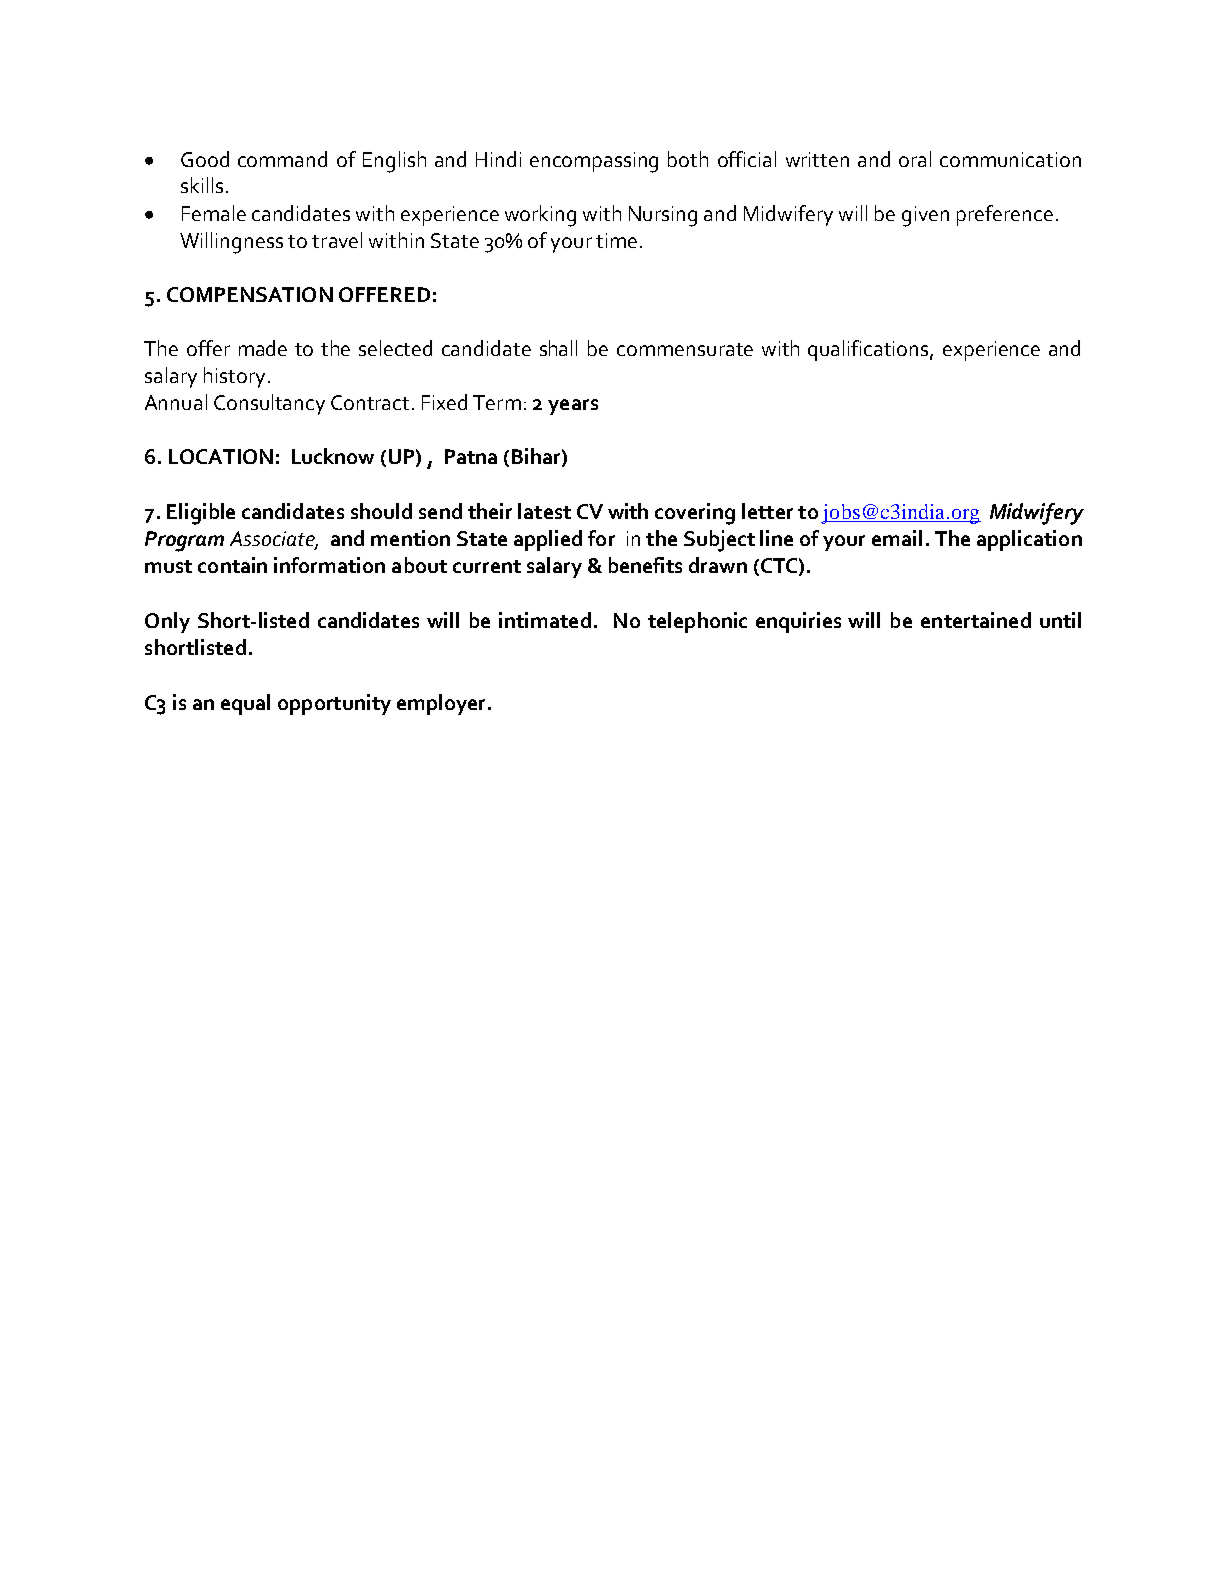 The image size is (1227, 1588). I want to click on shall, so click(558, 348).
